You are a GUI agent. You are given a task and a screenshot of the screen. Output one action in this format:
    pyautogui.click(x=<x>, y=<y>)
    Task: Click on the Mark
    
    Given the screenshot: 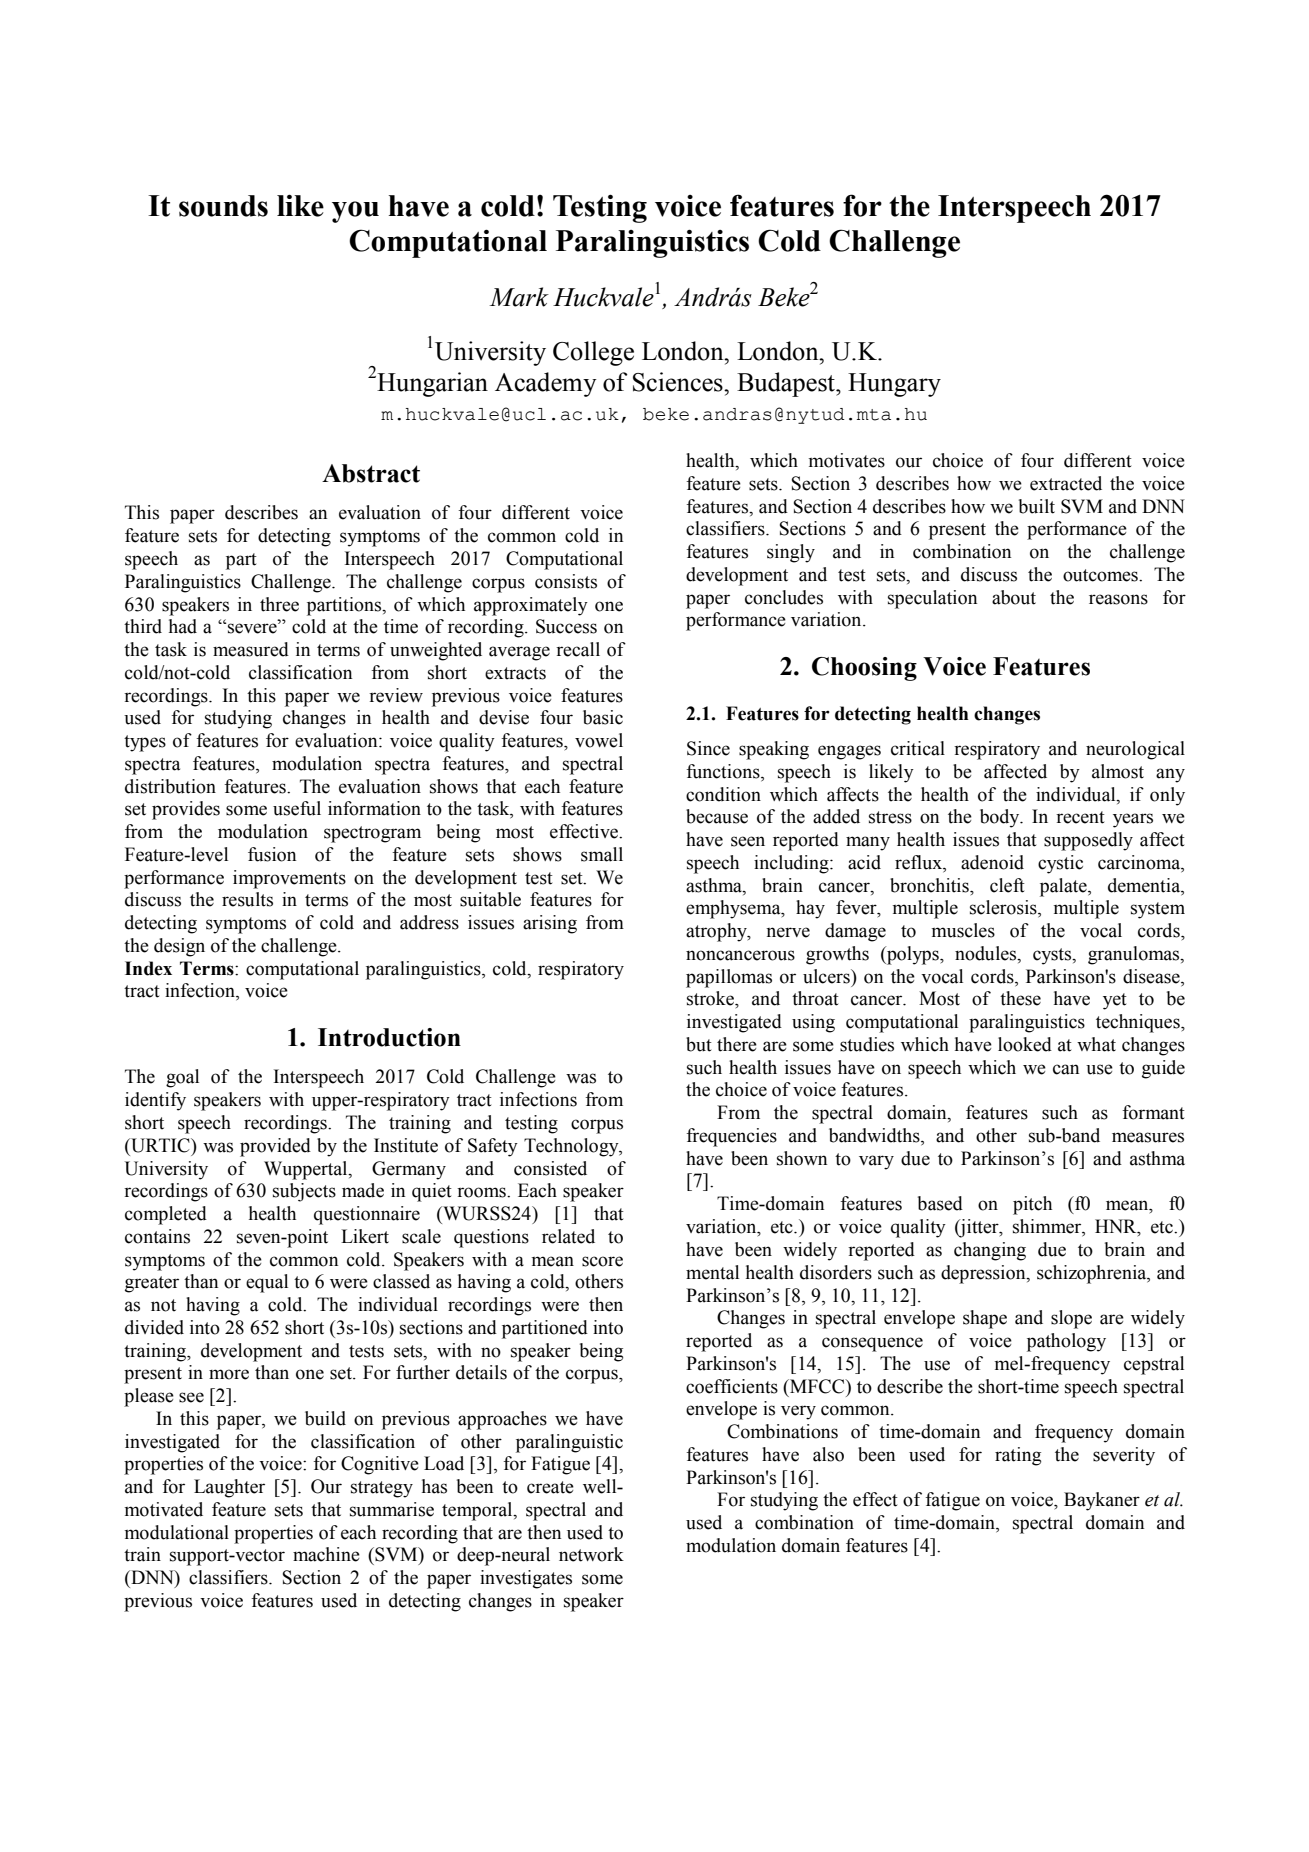 What is the action you would take?
    pyautogui.click(x=519, y=297)
